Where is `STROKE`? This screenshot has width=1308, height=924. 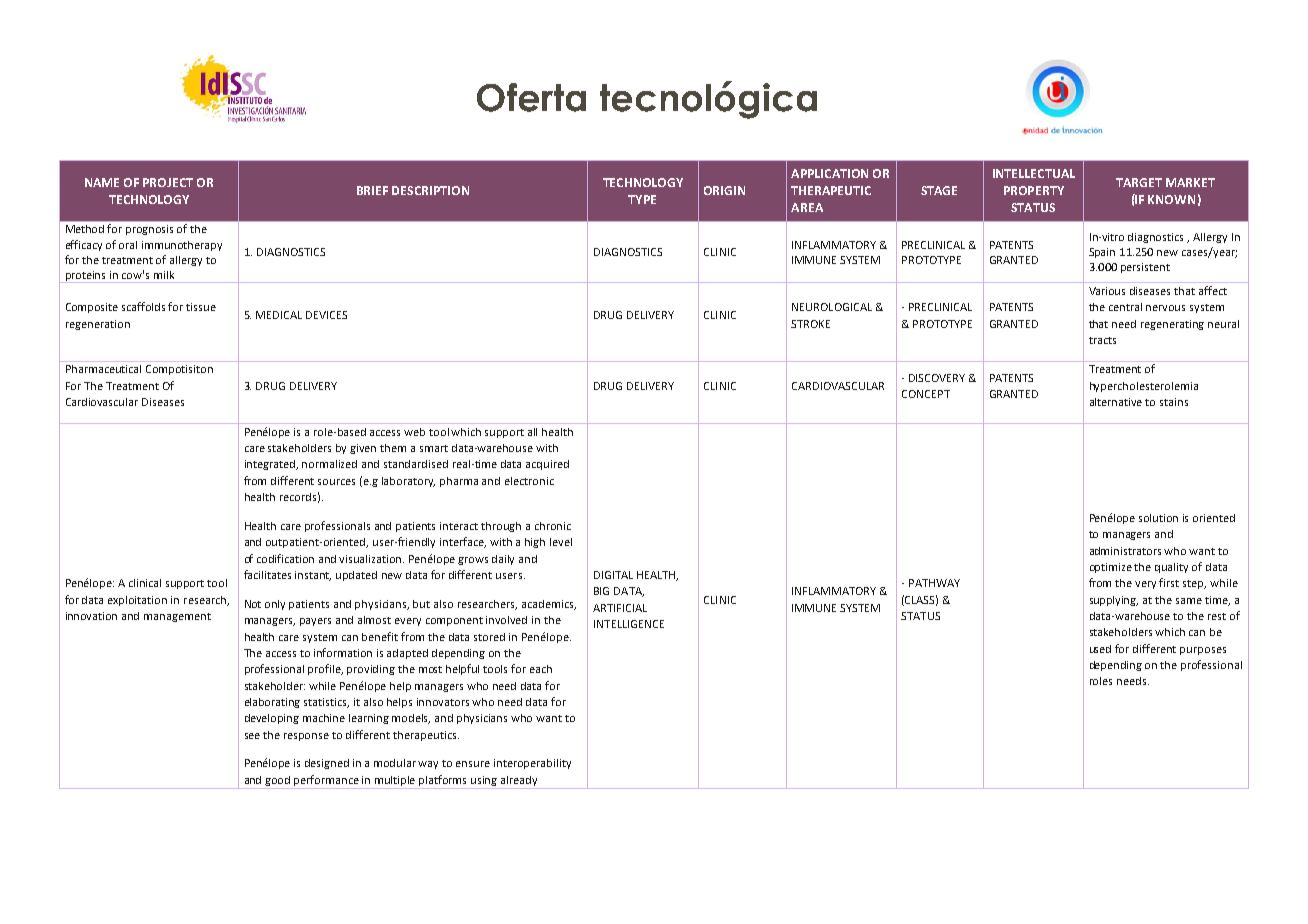 STROKE is located at coordinates (810, 324).
